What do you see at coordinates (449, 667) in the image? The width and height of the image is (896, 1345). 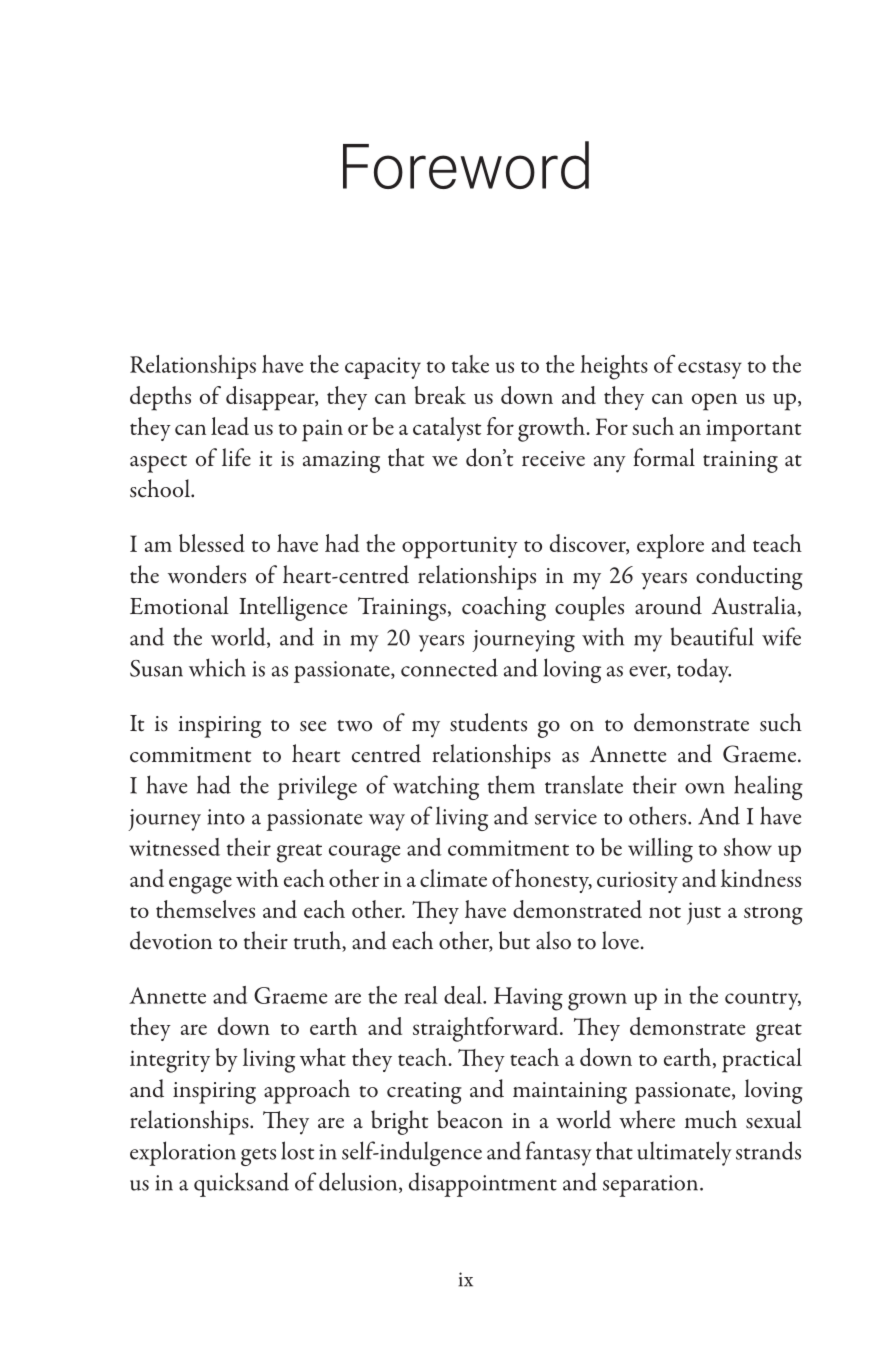 I see `connected` at bounding box center [449, 667].
